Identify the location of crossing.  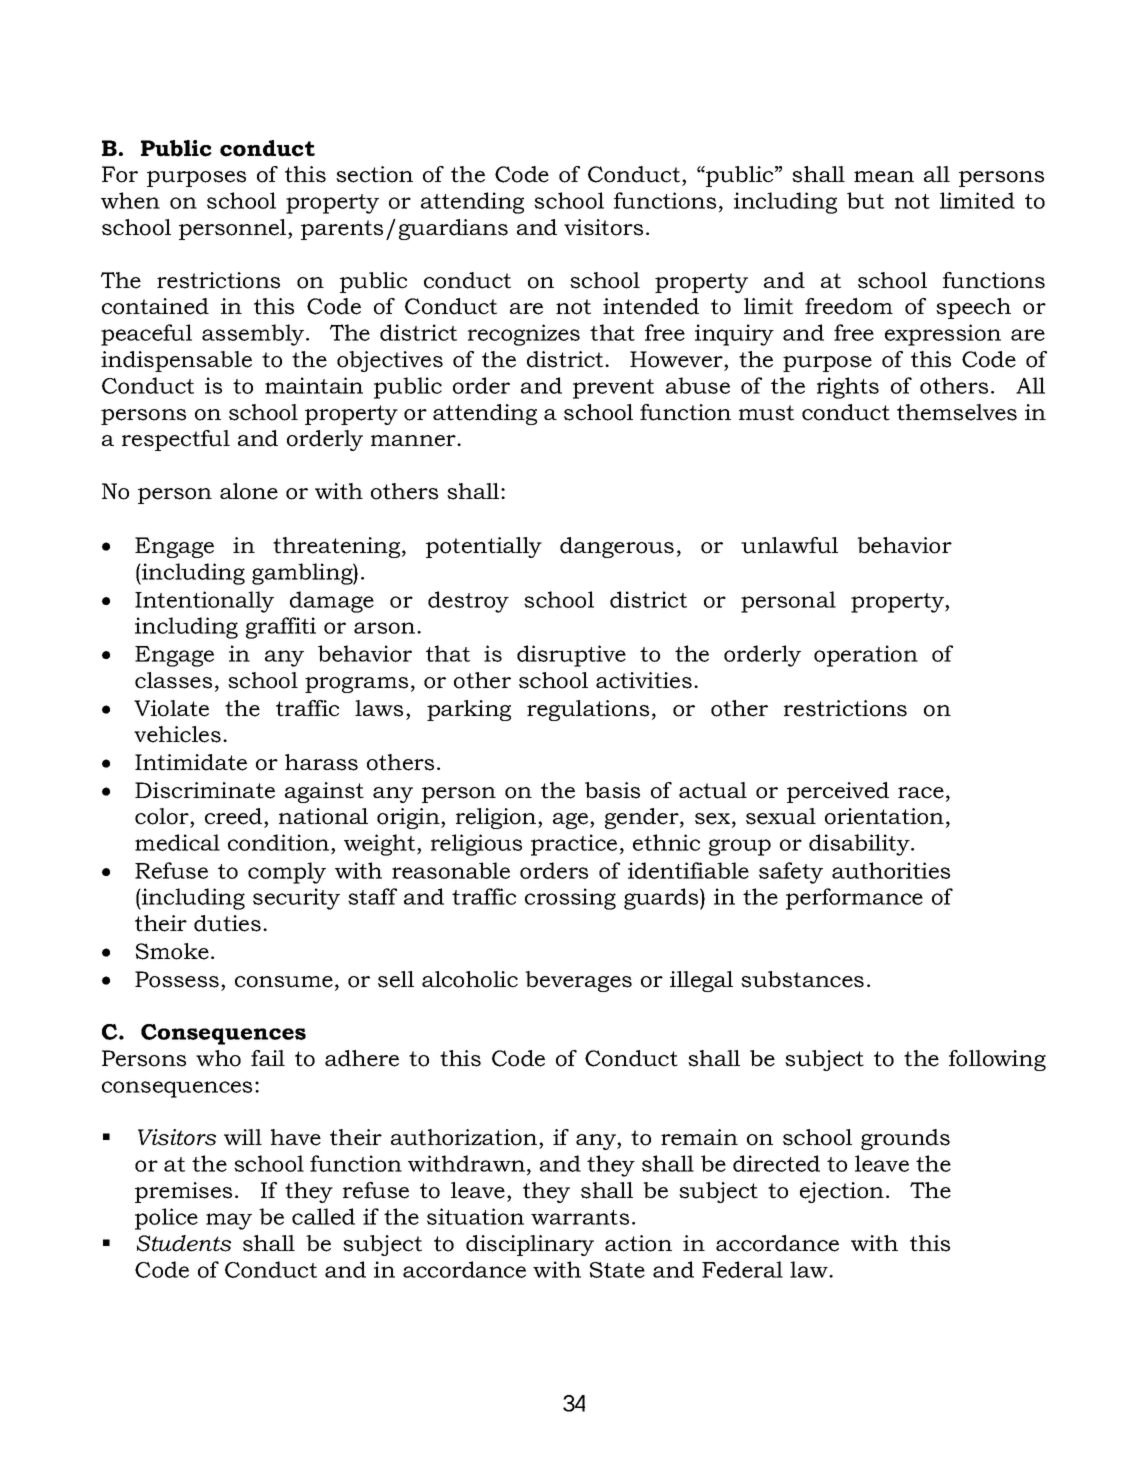
(570, 899).
